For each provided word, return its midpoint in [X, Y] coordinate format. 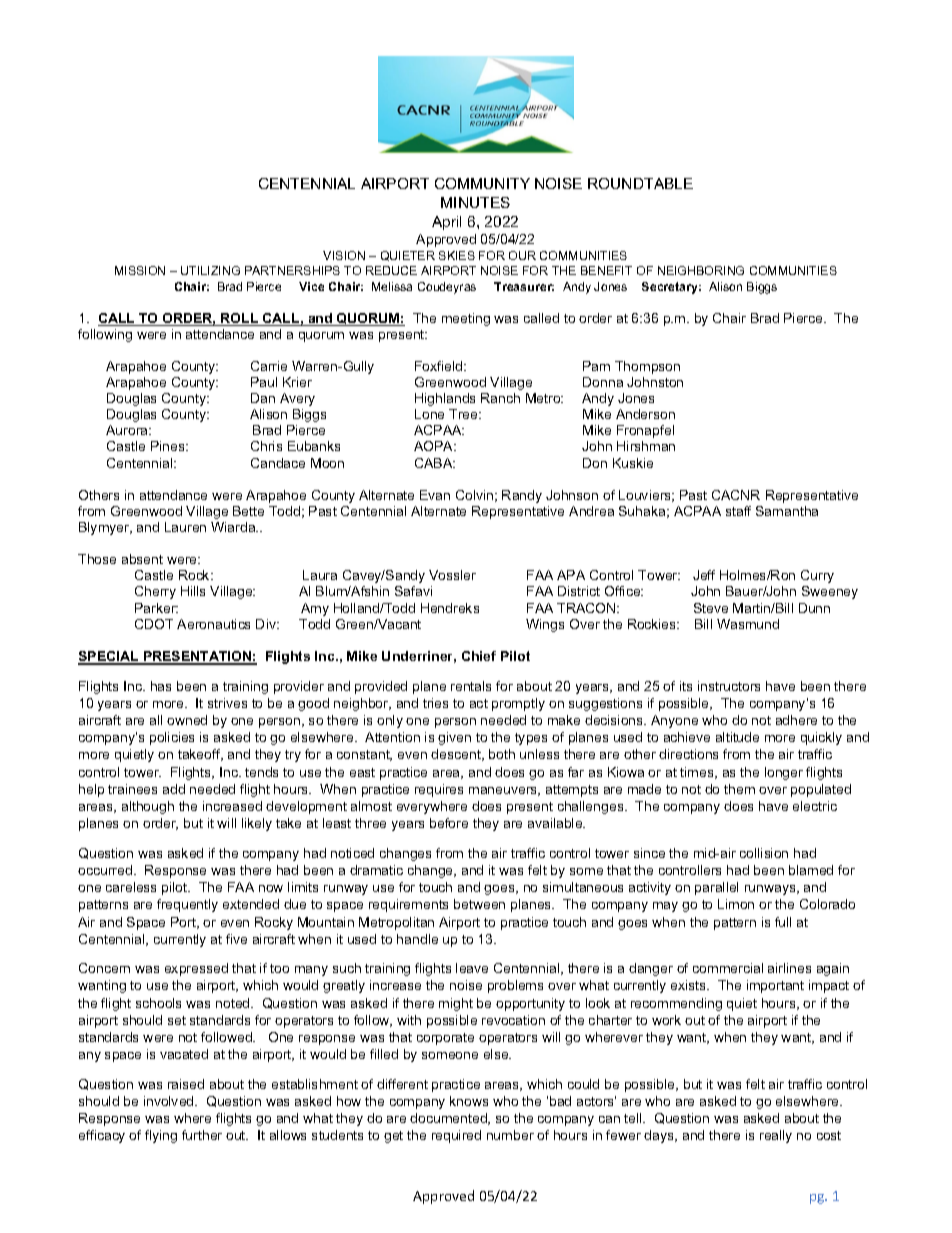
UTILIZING [210, 270]
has [161, 686]
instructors [729, 686]
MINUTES [475, 202]
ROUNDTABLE [640, 183]
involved [170, 1101]
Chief [479, 656]
